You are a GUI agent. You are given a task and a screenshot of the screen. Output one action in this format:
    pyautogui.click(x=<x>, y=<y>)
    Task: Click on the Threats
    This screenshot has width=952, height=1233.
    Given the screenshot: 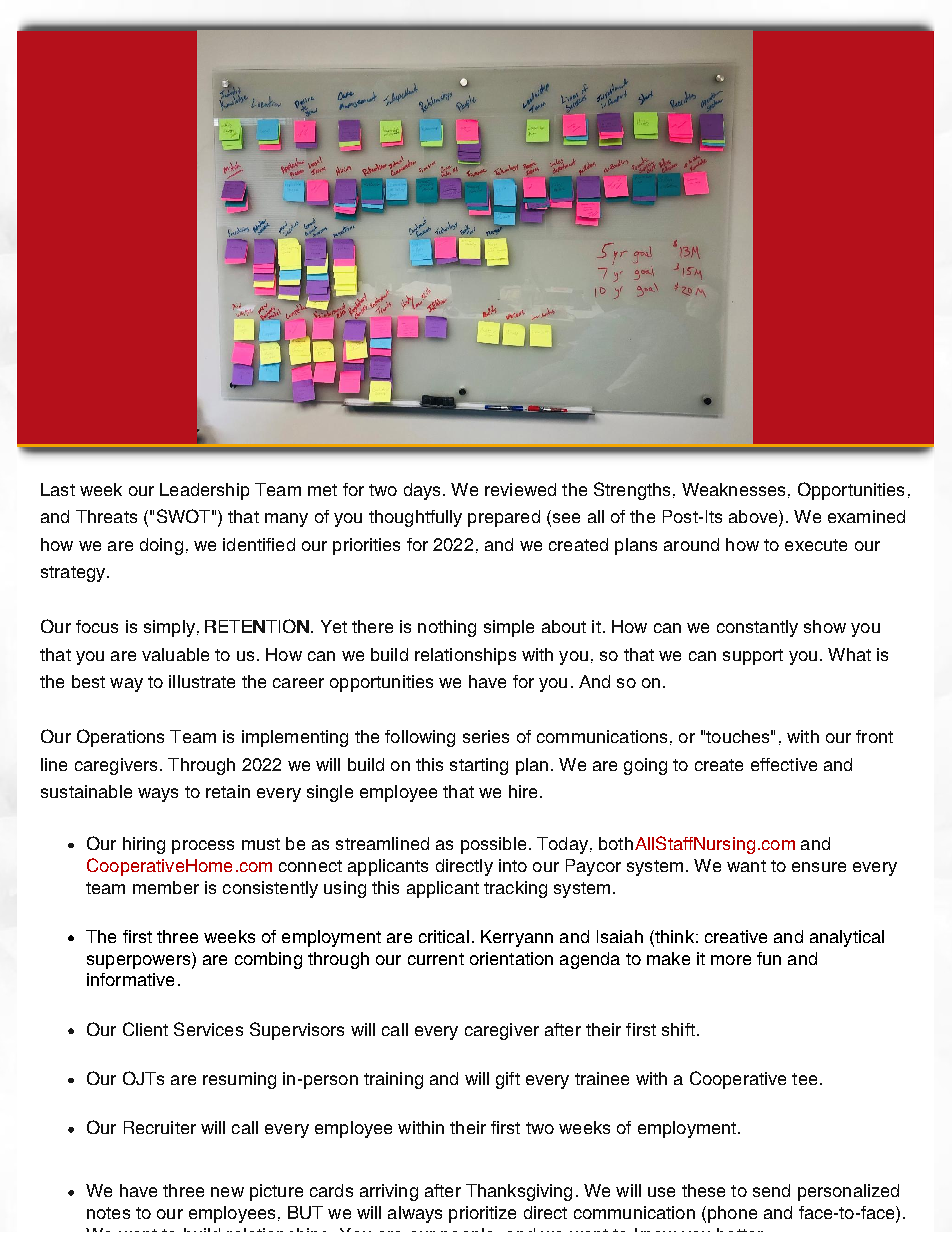 What is the action you would take?
    pyautogui.click(x=106, y=516)
